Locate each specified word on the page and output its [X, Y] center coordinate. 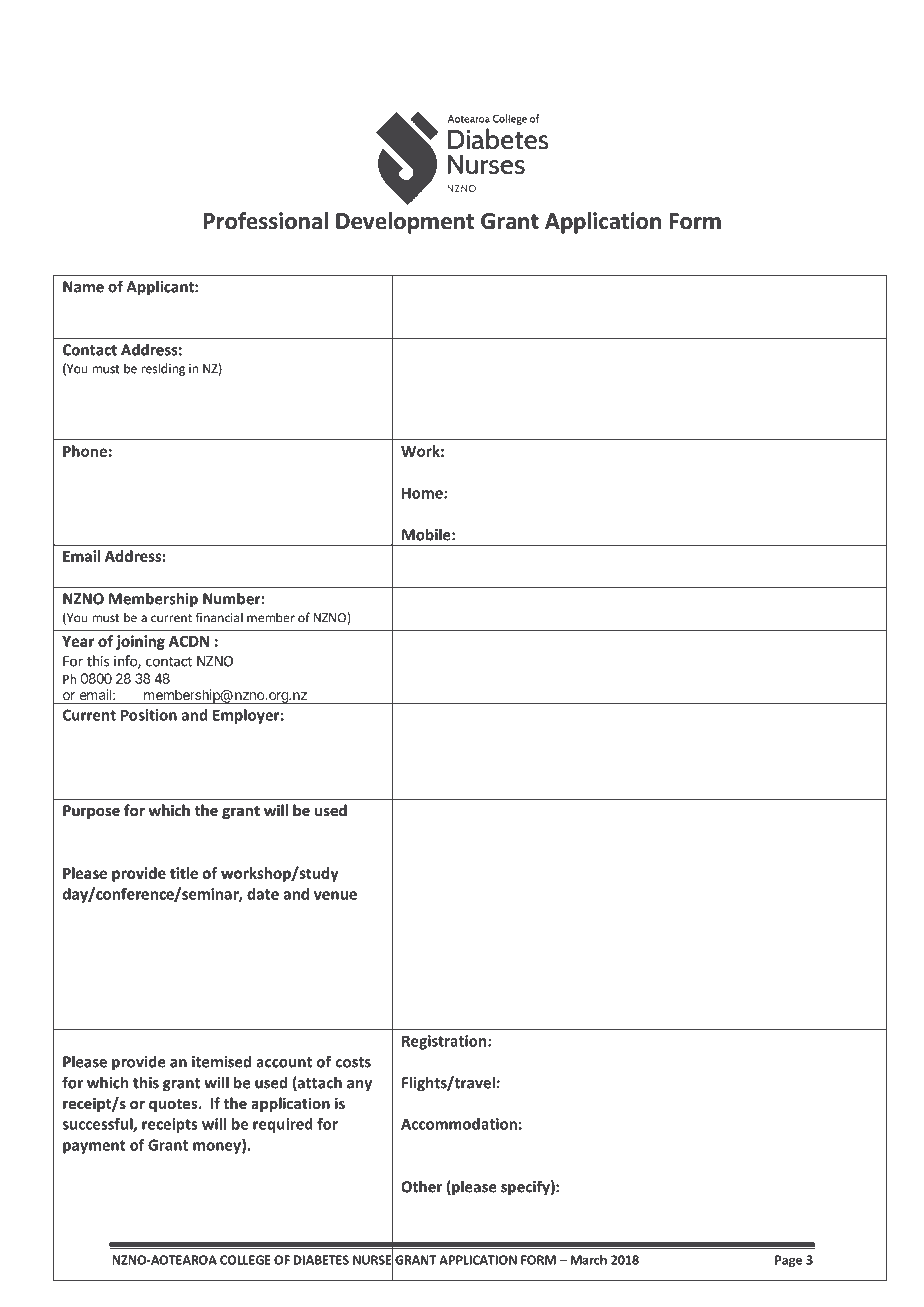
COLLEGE [245, 1260]
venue [335, 895]
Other [421, 1186]
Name [83, 287]
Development [405, 223]
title [184, 873]
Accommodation [459, 1124]
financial [219, 617]
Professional [266, 221]
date [263, 894]
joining [140, 642]
